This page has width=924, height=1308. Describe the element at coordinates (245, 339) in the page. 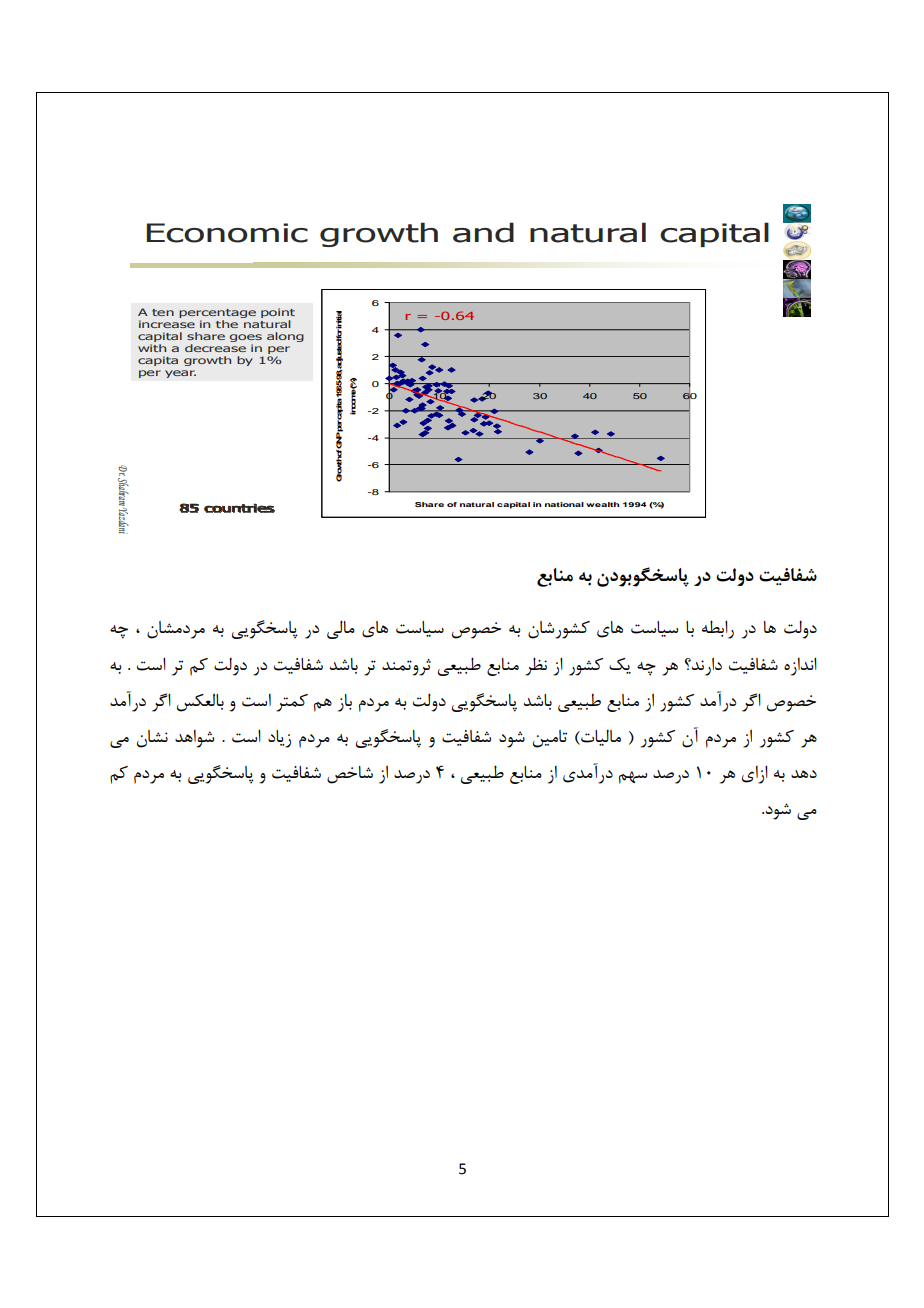

I see `goes` at that location.
